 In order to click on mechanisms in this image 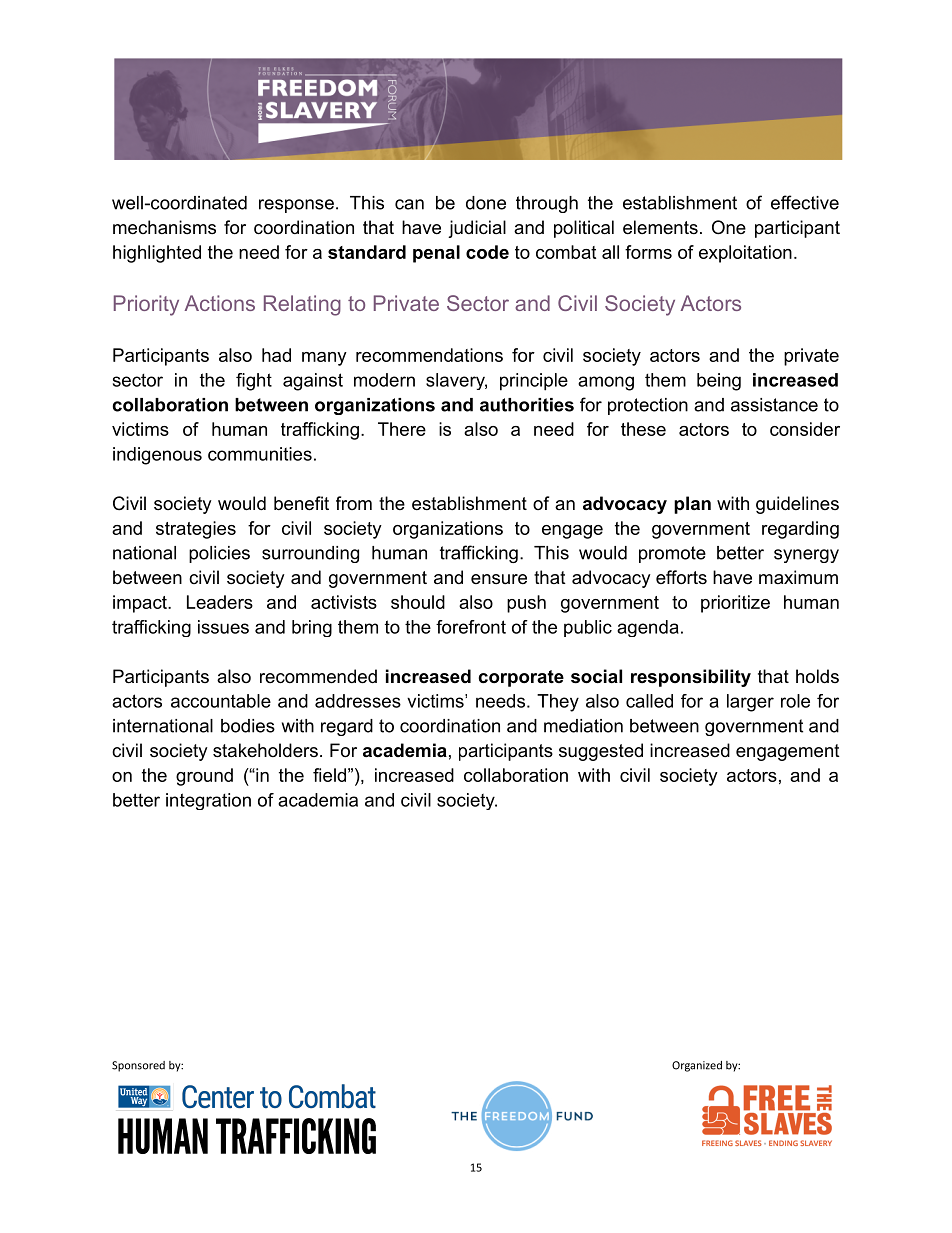, I will do `click(164, 227)`.
